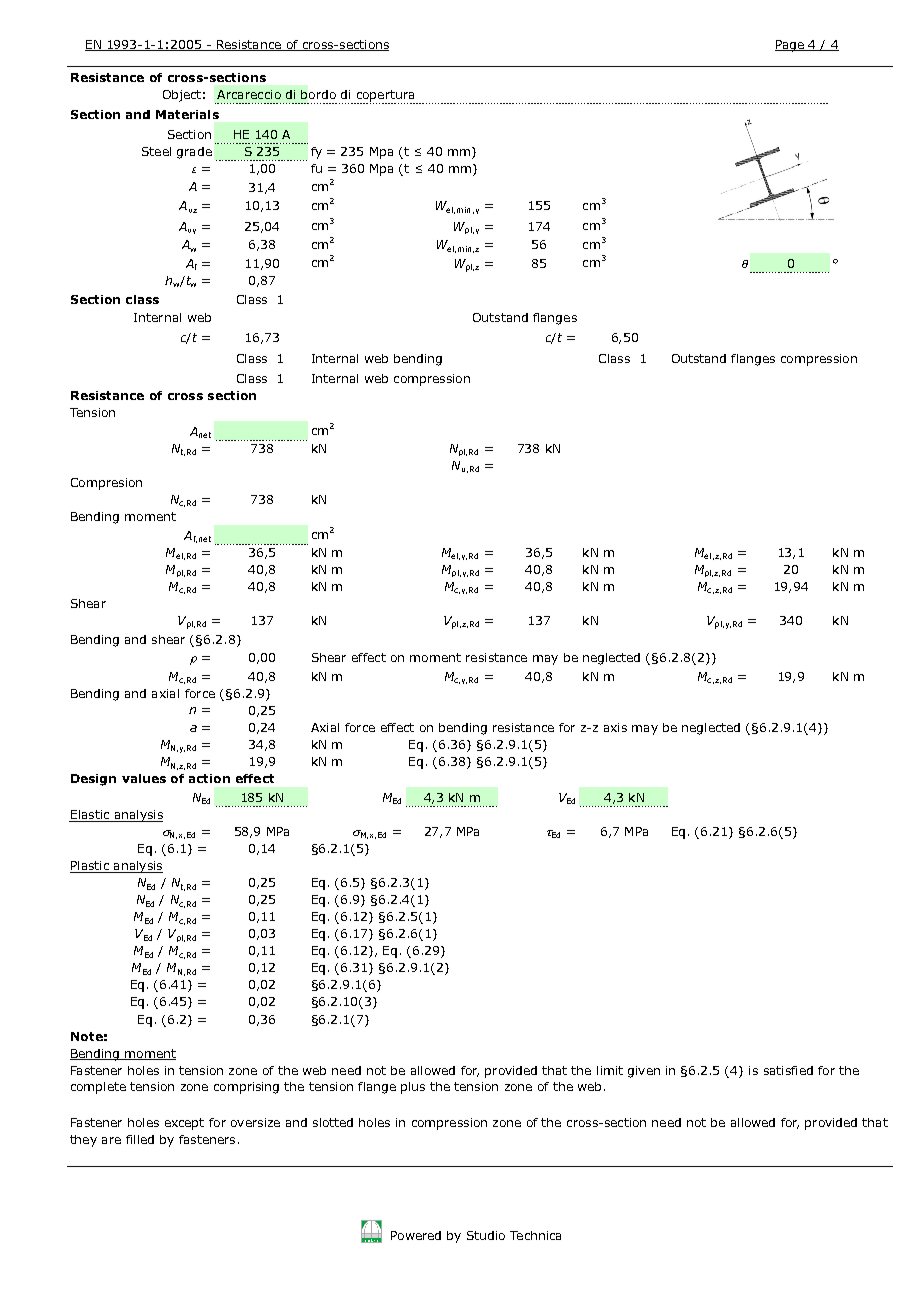  Describe the element at coordinates (416, 1235) in the page. I see `Powered` at that location.
